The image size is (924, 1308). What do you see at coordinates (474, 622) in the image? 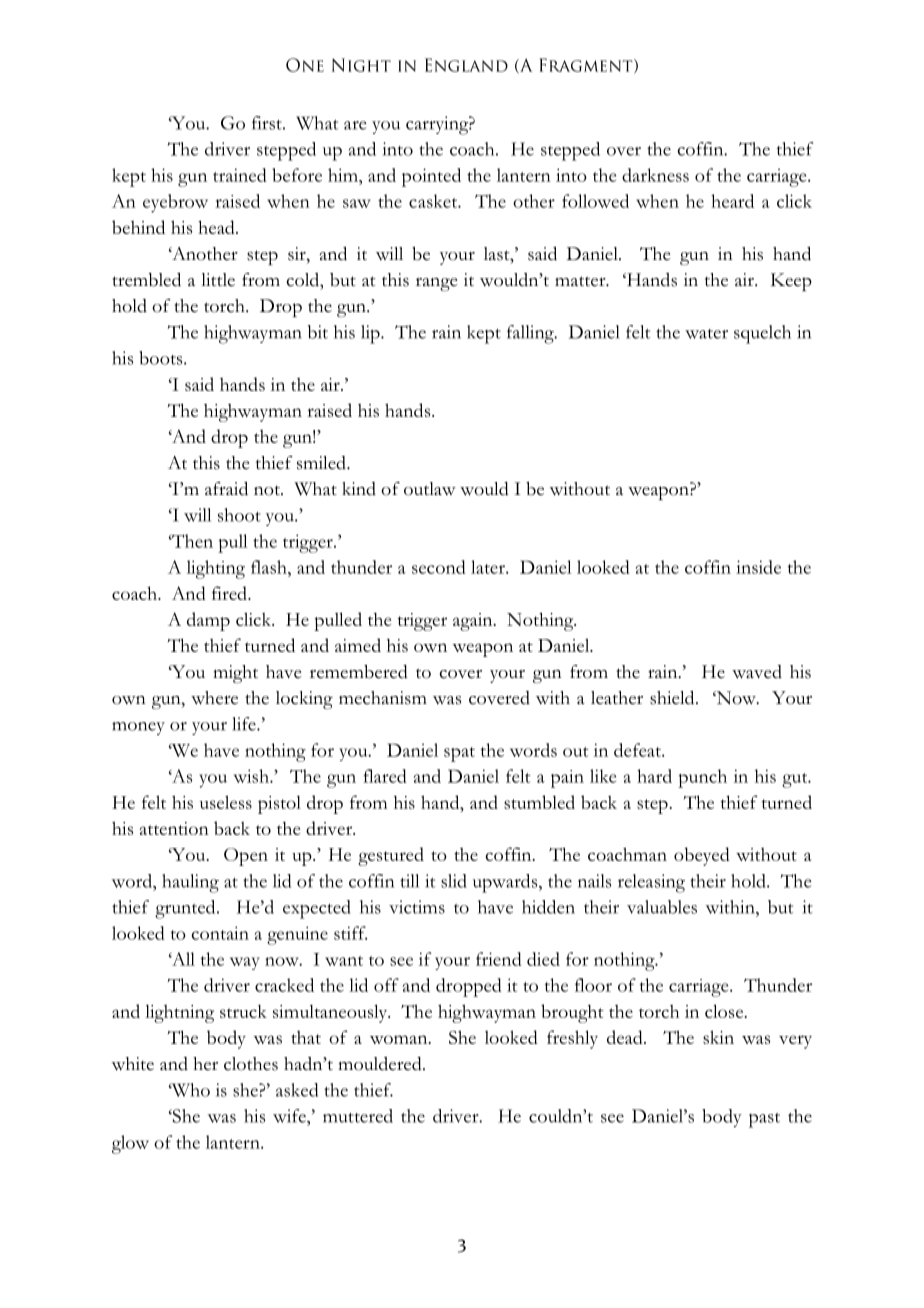
I see `again` at bounding box center [474, 622].
